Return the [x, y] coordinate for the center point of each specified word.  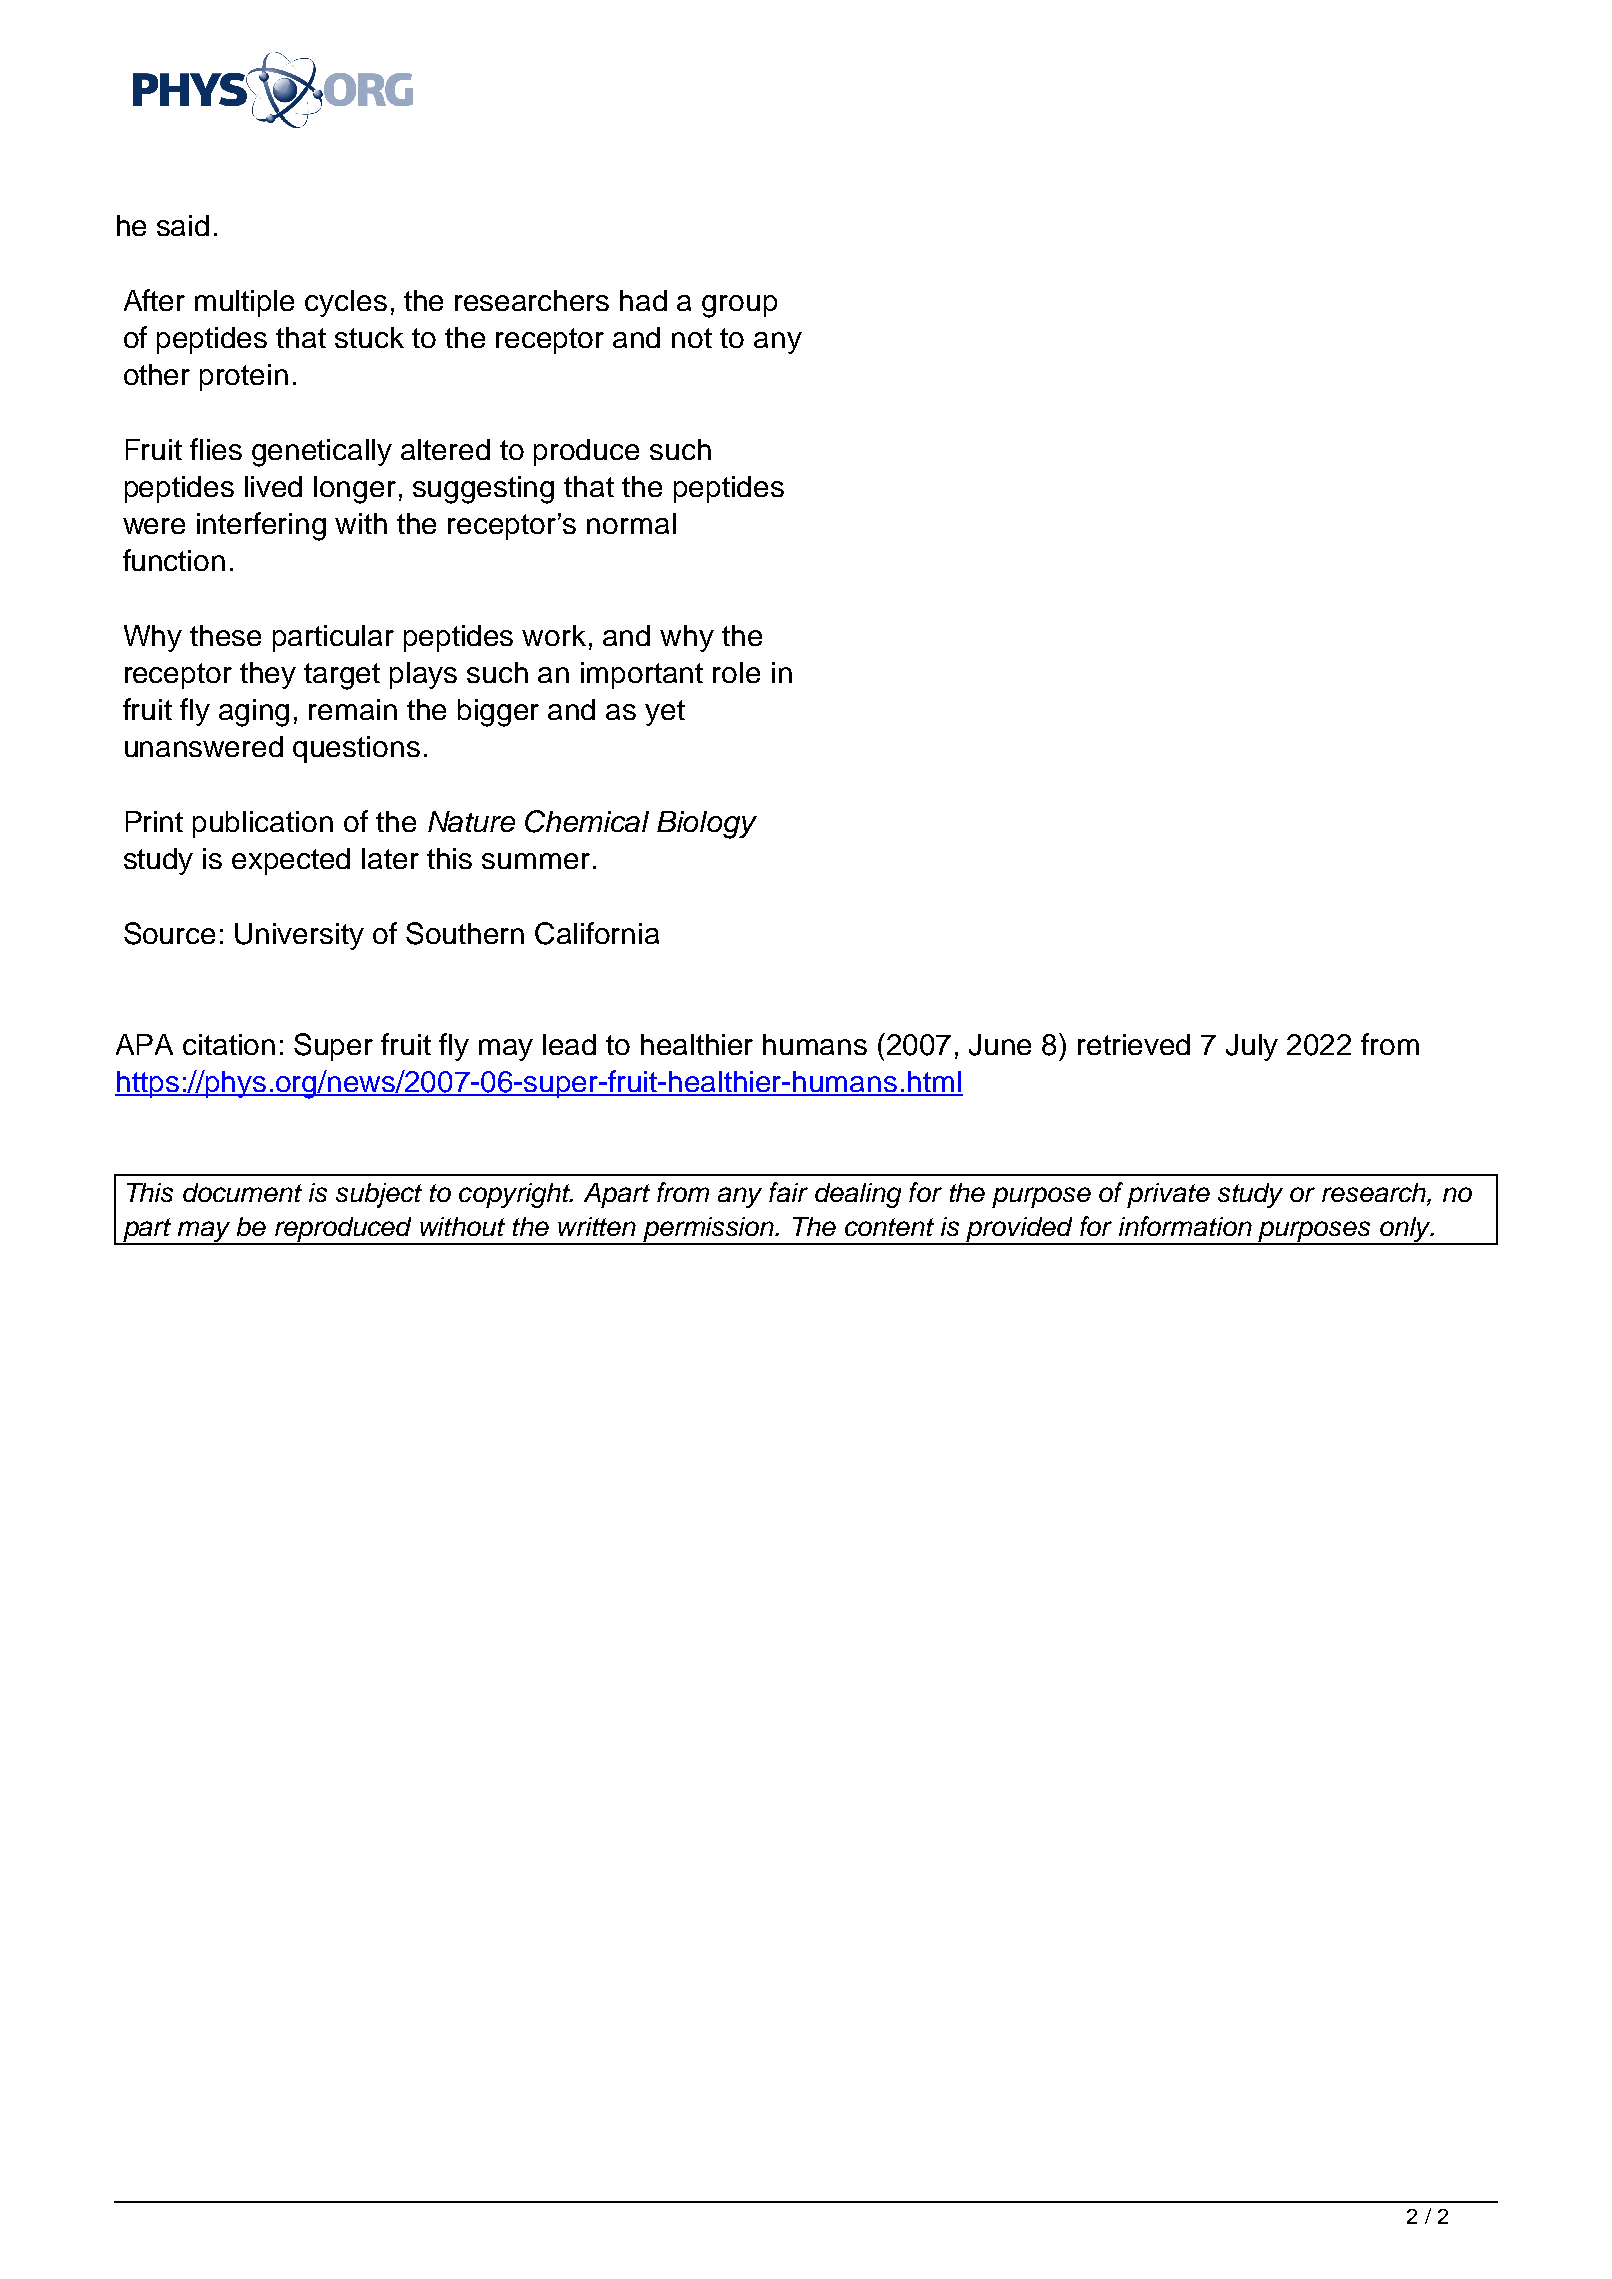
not [692, 338]
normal [631, 523]
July [1252, 1047]
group [739, 306]
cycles [346, 303]
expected [291, 861]
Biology [707, 825]
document [242, 1192]
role [736, 672]
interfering [261, 526]
